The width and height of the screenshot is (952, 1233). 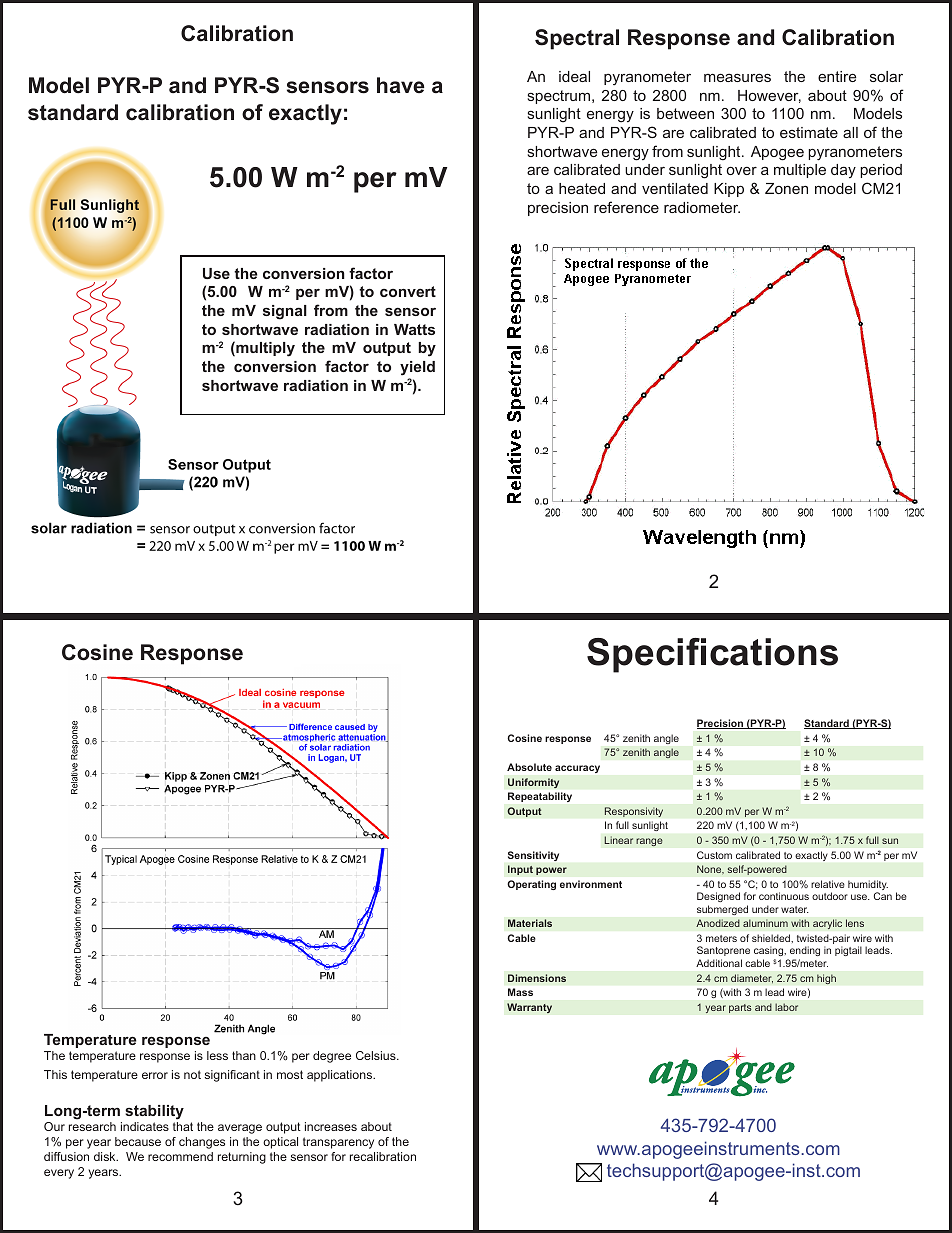 What do you see at coordinates (520, 870) in the screenshot?
I see `Input` at bounding box center [520, 870].
